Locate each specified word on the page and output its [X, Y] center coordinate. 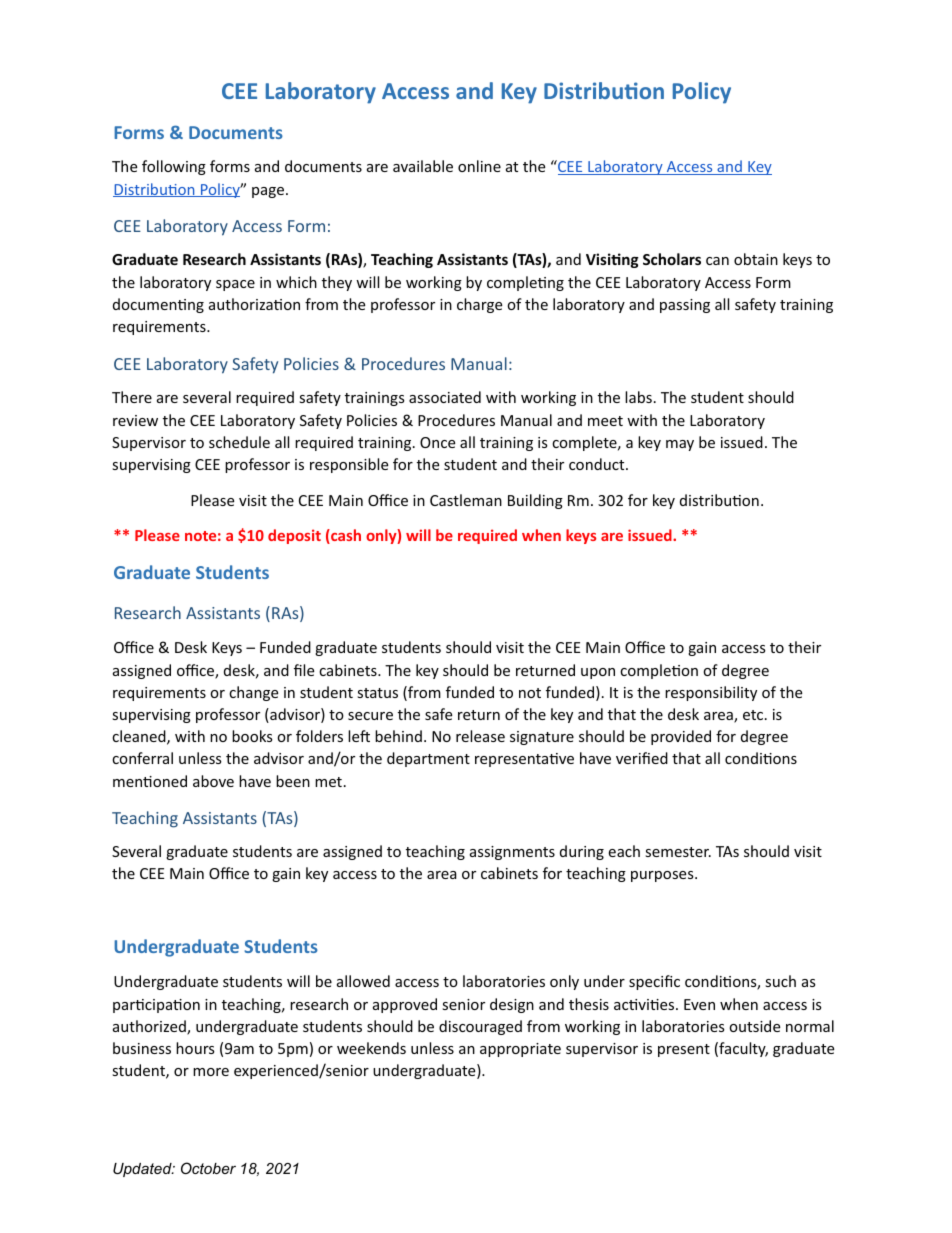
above [213, 781]
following [174, 167]
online [479, 166]
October [208, 1168]
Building [535, 501]
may [680, 445]
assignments [512, 853]
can [717, 261]
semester [678, 852]
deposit [294, 536]
